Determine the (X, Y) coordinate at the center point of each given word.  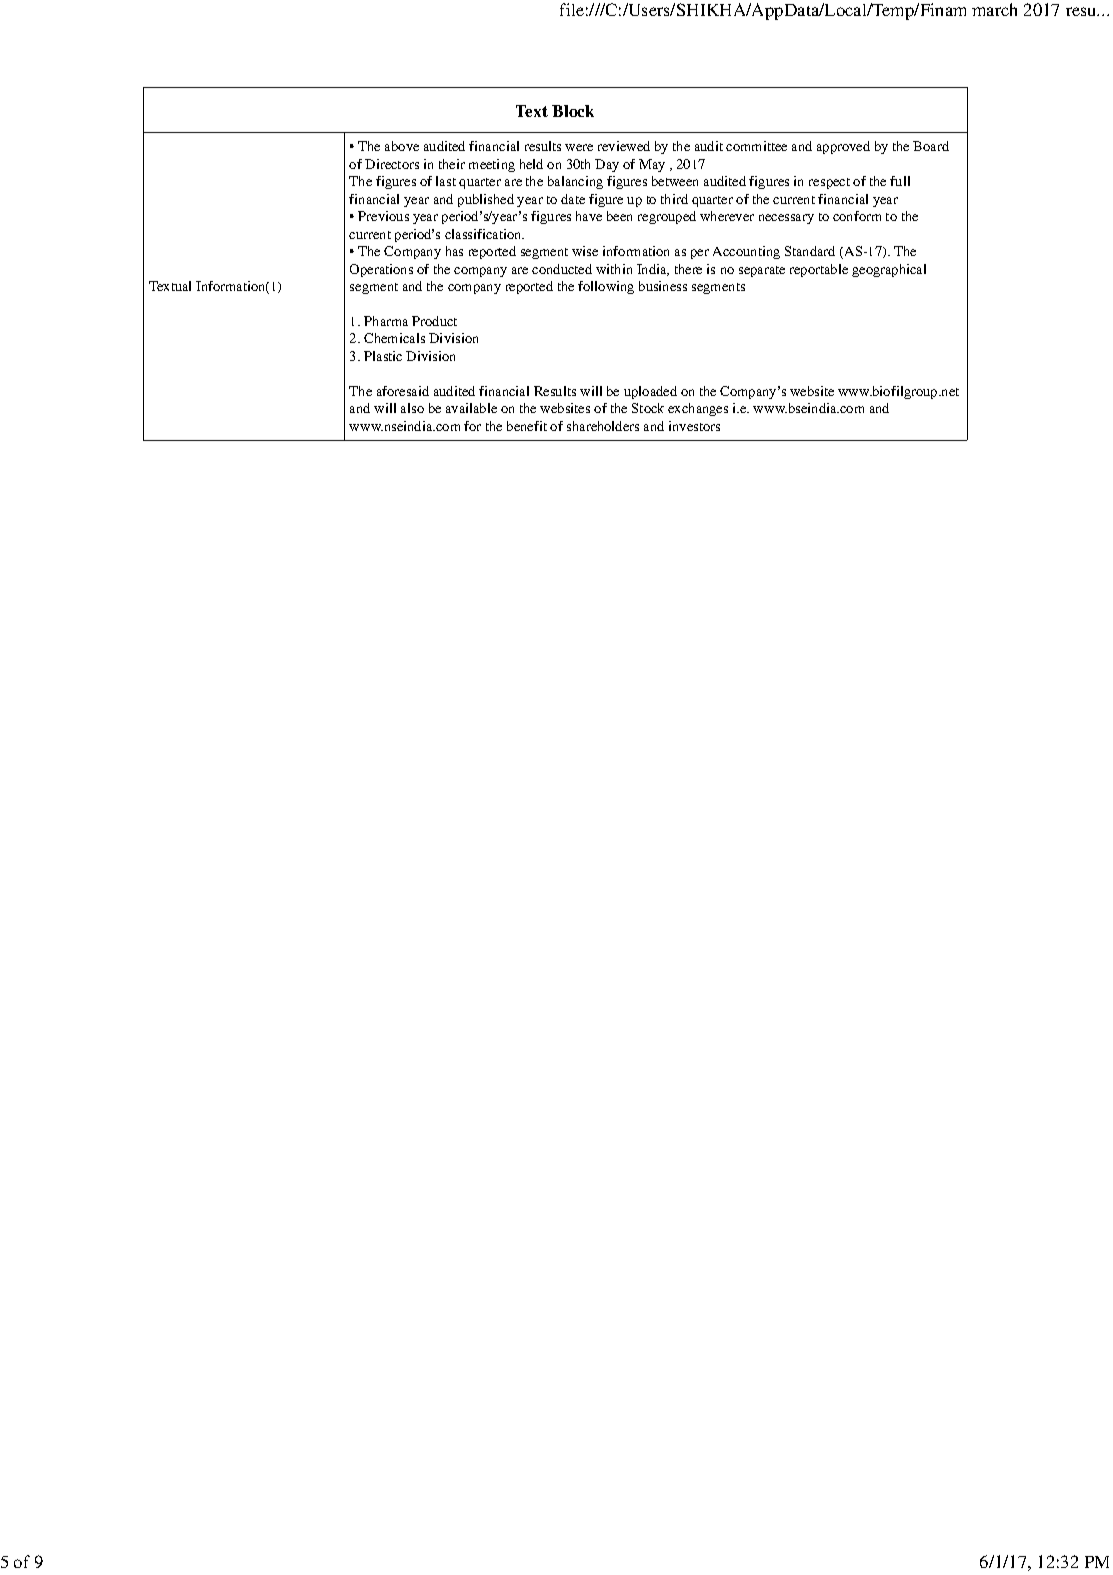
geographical (889, 270)
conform (857, 216)
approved (843, 147)
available (471, 408)
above (402, 146)
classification (484, 234)
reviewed (624, 146)
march (994, 9)
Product (434, 321)
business (663, 286)
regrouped (667, 217)
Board (931, 146)
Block (573, 111)
